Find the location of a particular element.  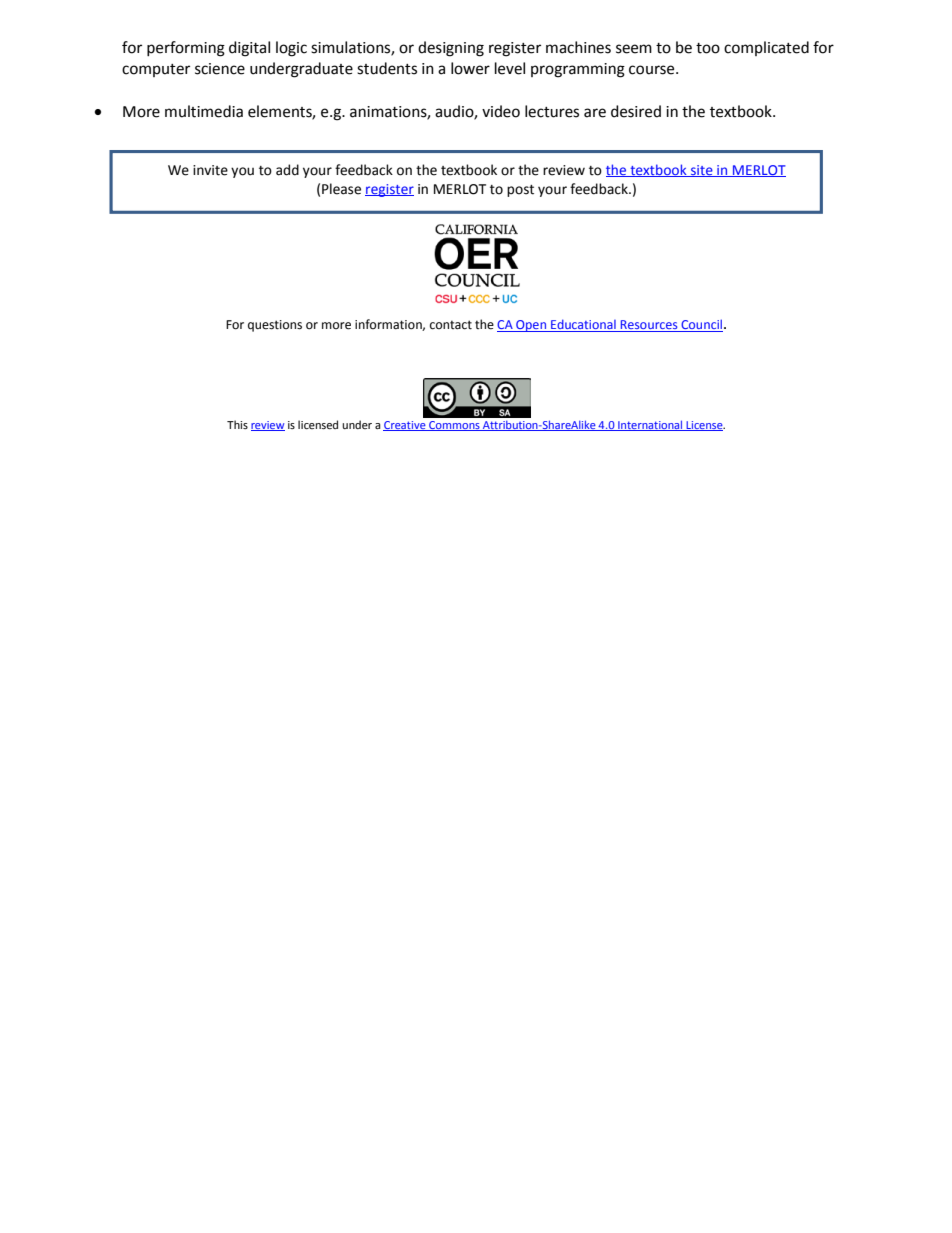

too is located at coordinates (708, 48).
